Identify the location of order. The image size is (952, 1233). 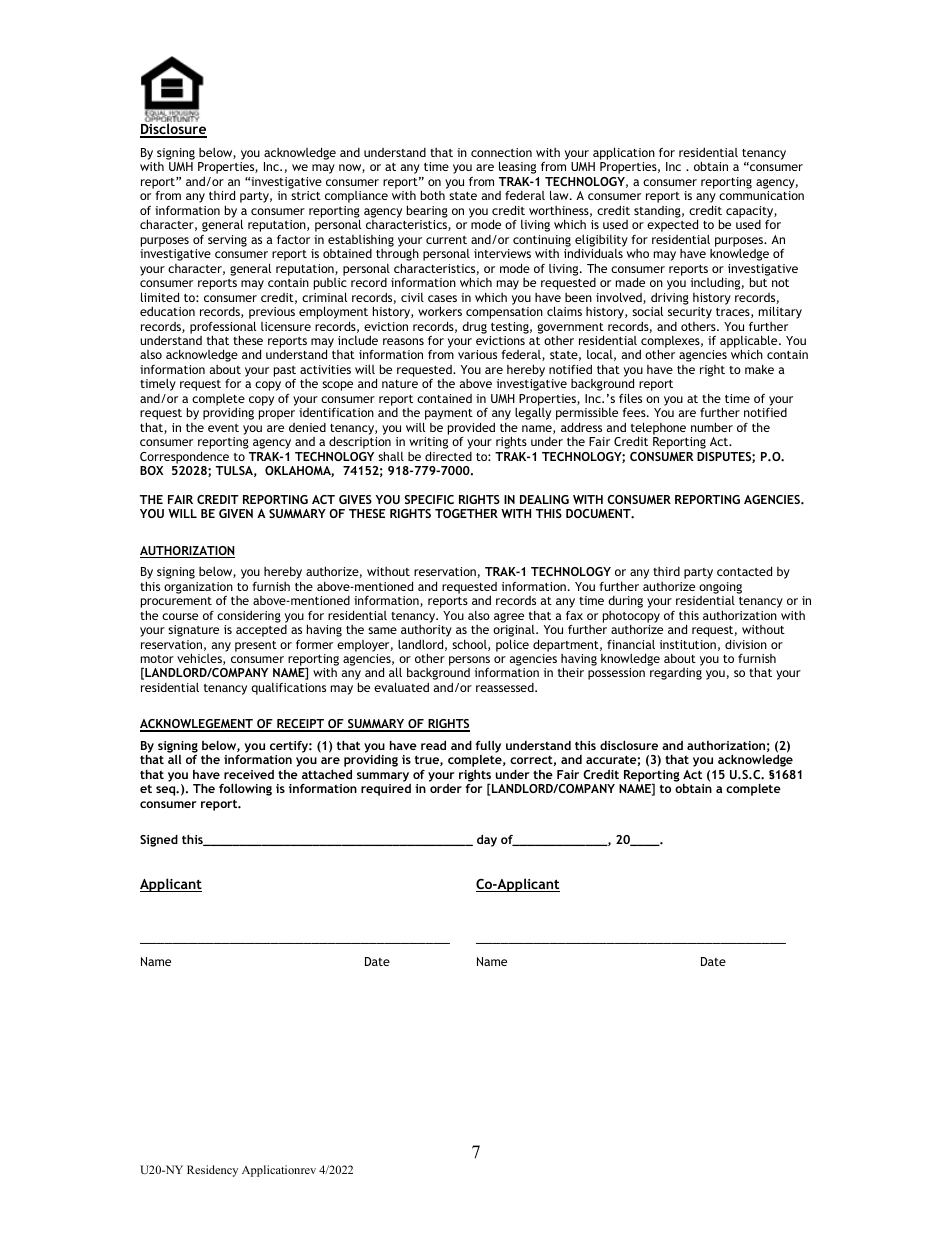
(446, 788).
